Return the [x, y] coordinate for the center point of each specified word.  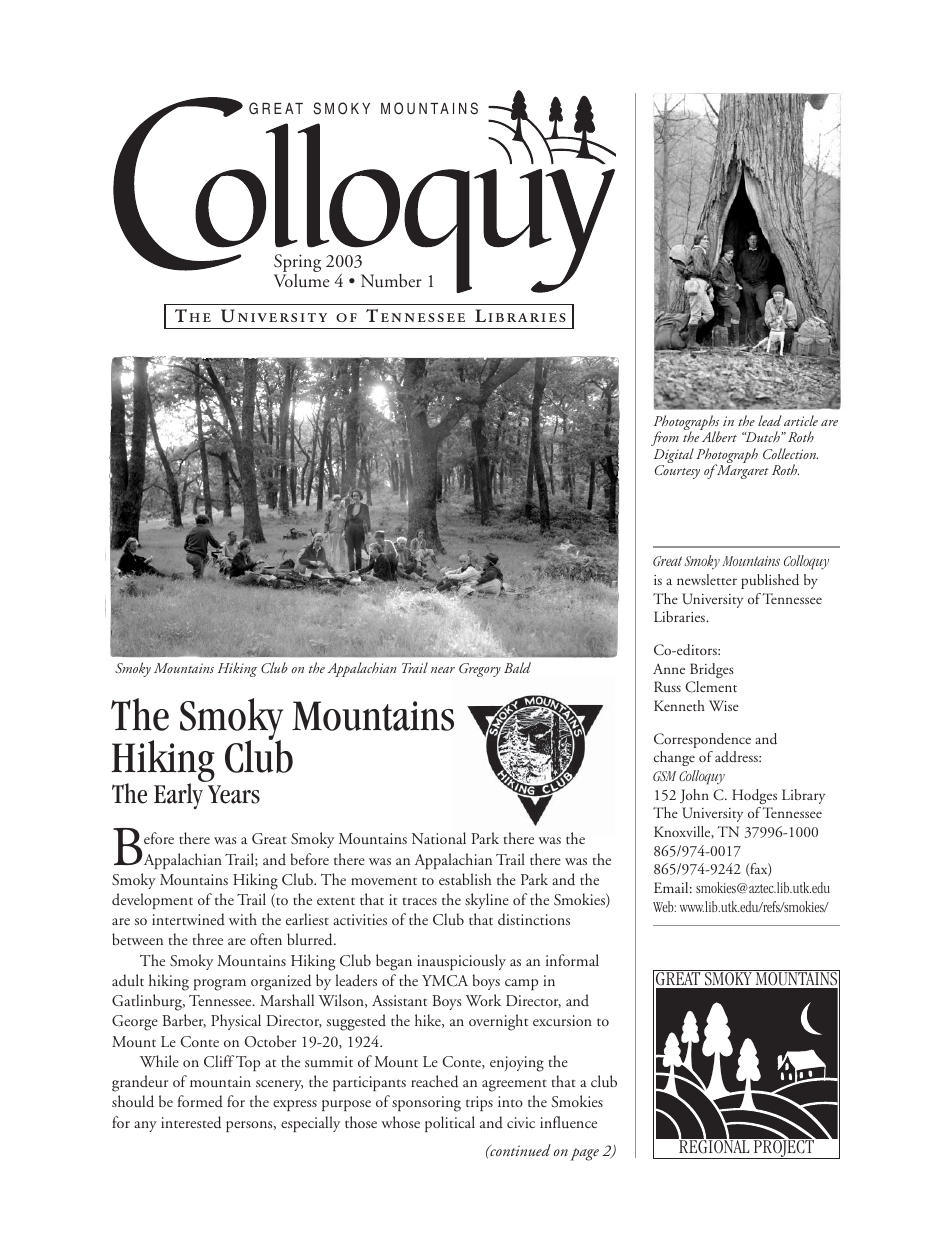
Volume [302, 280]
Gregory [480, 670]
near [443, 669]
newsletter [707, 579]
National [439, 838]
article [801, 420]
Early [178, 796]
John [694, 796]
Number [391, 281]
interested [191, 1122]
